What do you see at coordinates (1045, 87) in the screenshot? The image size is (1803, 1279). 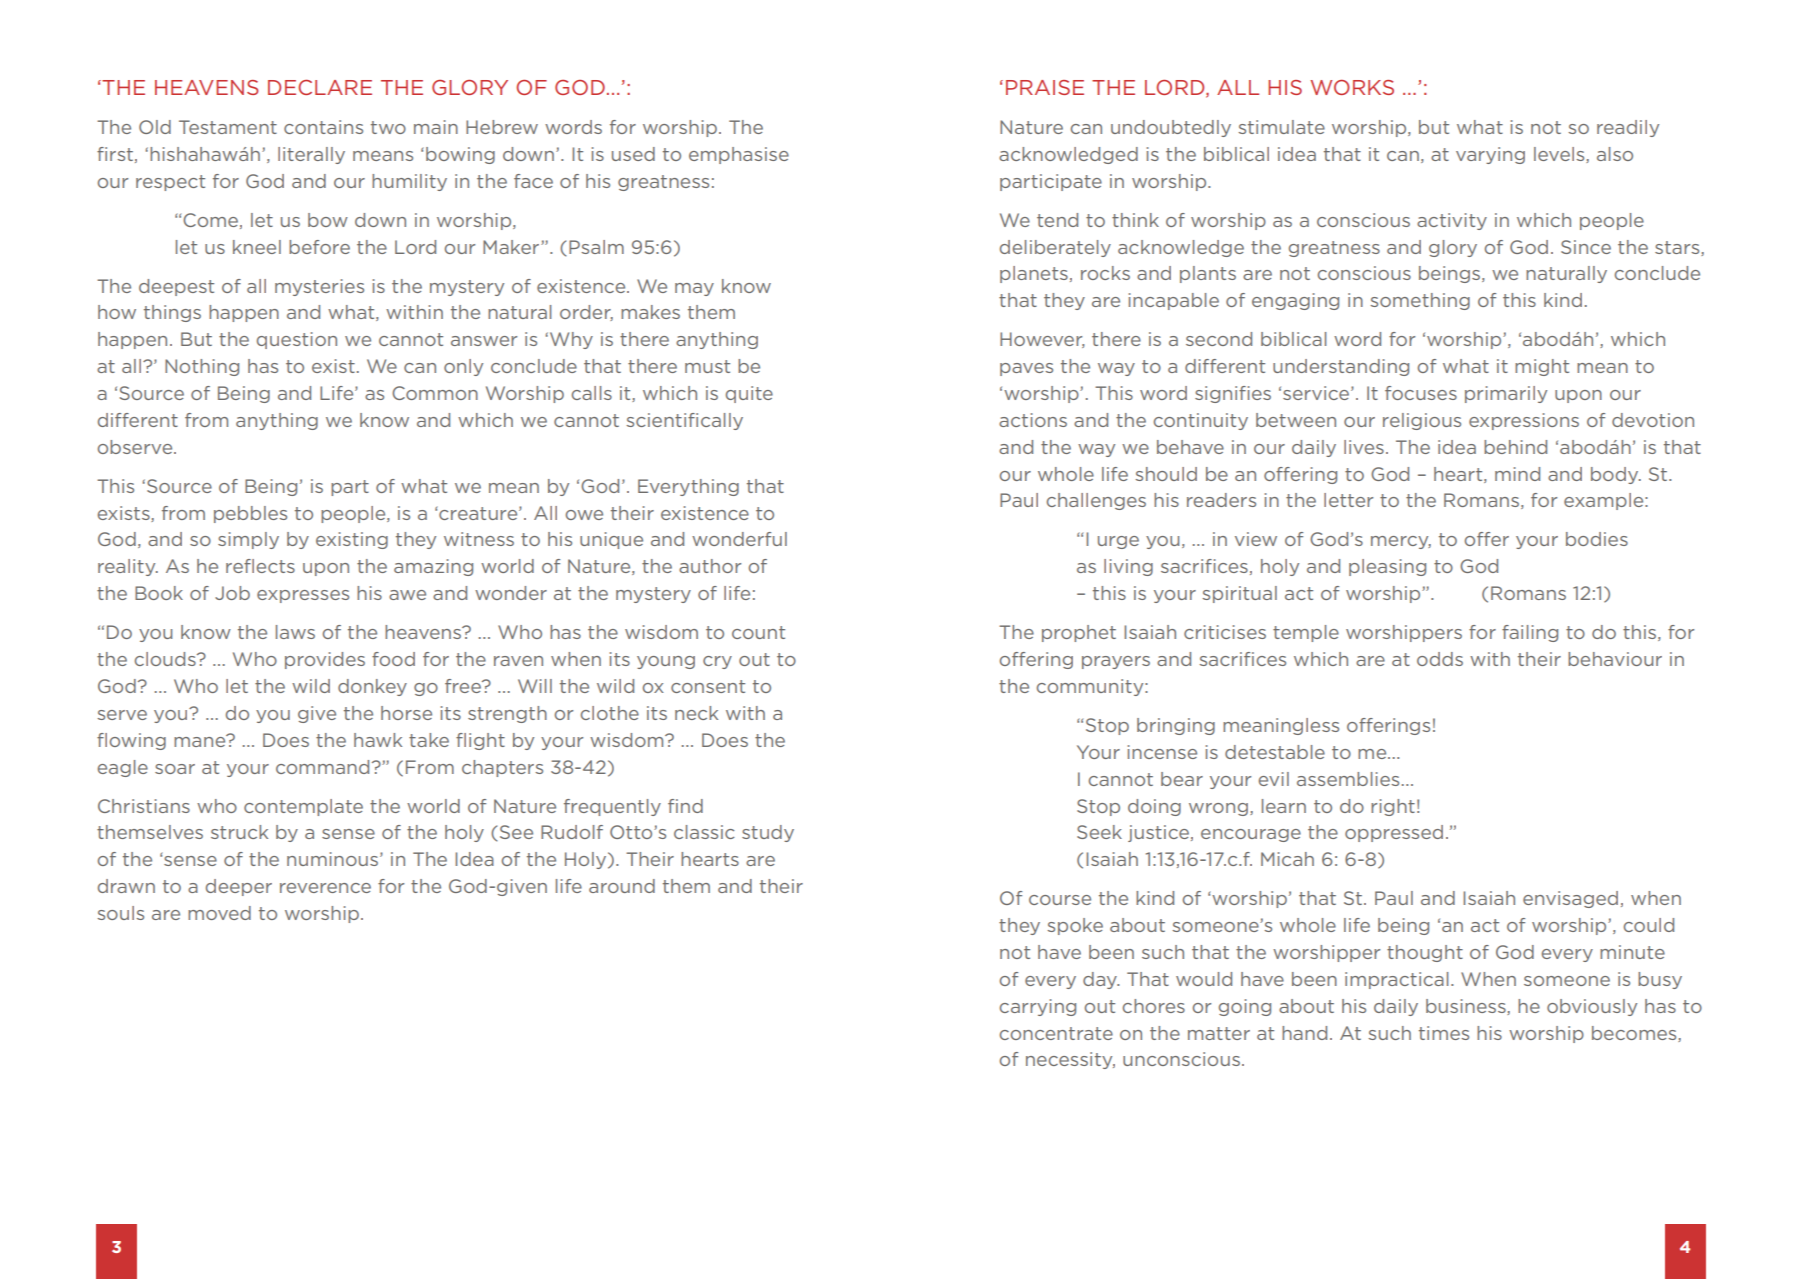 I see `PRAISE` at bounding box center [1045, 87].
